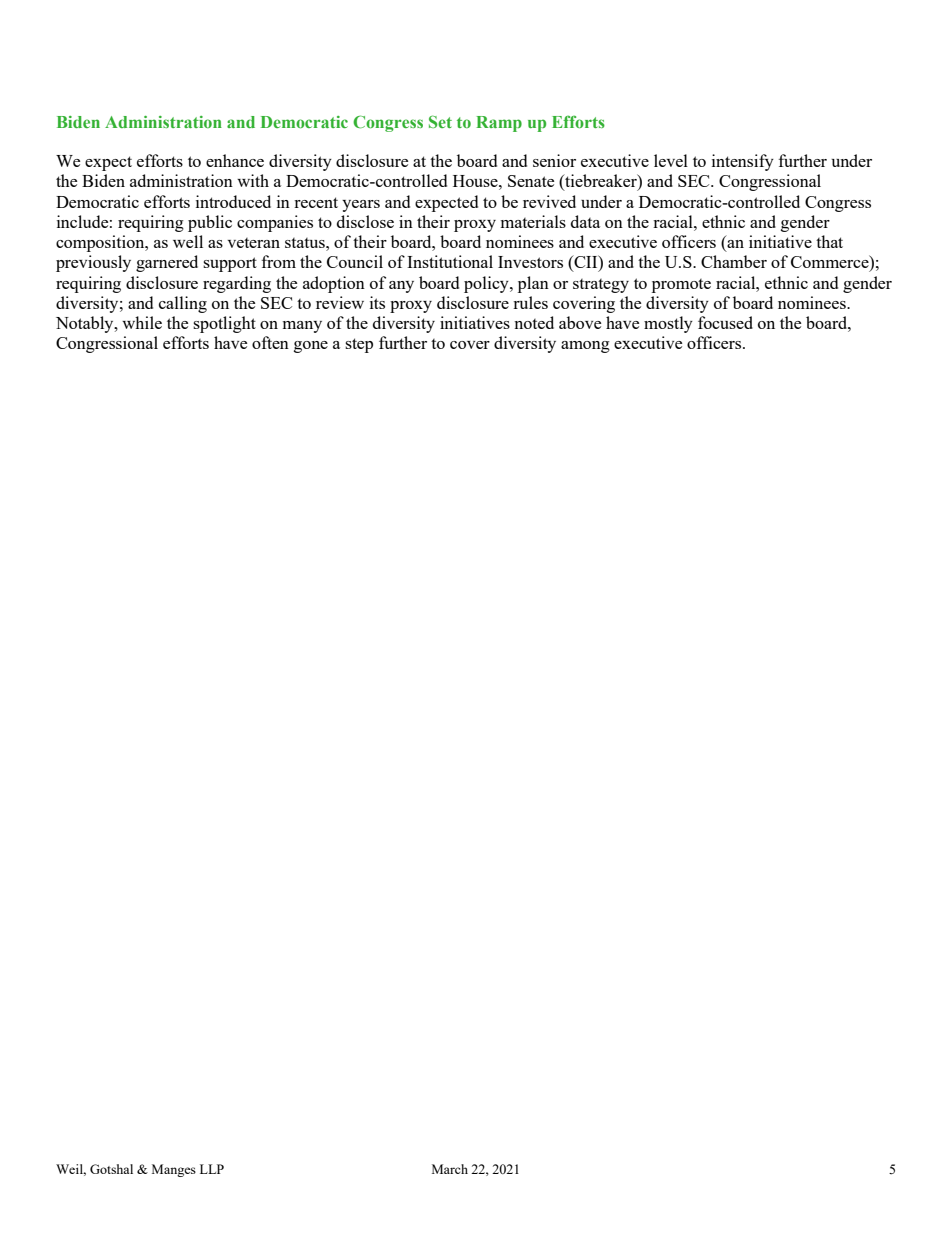  Describe the element at coordinates (585, 347) in the screenshot. I see `among` at that location.
